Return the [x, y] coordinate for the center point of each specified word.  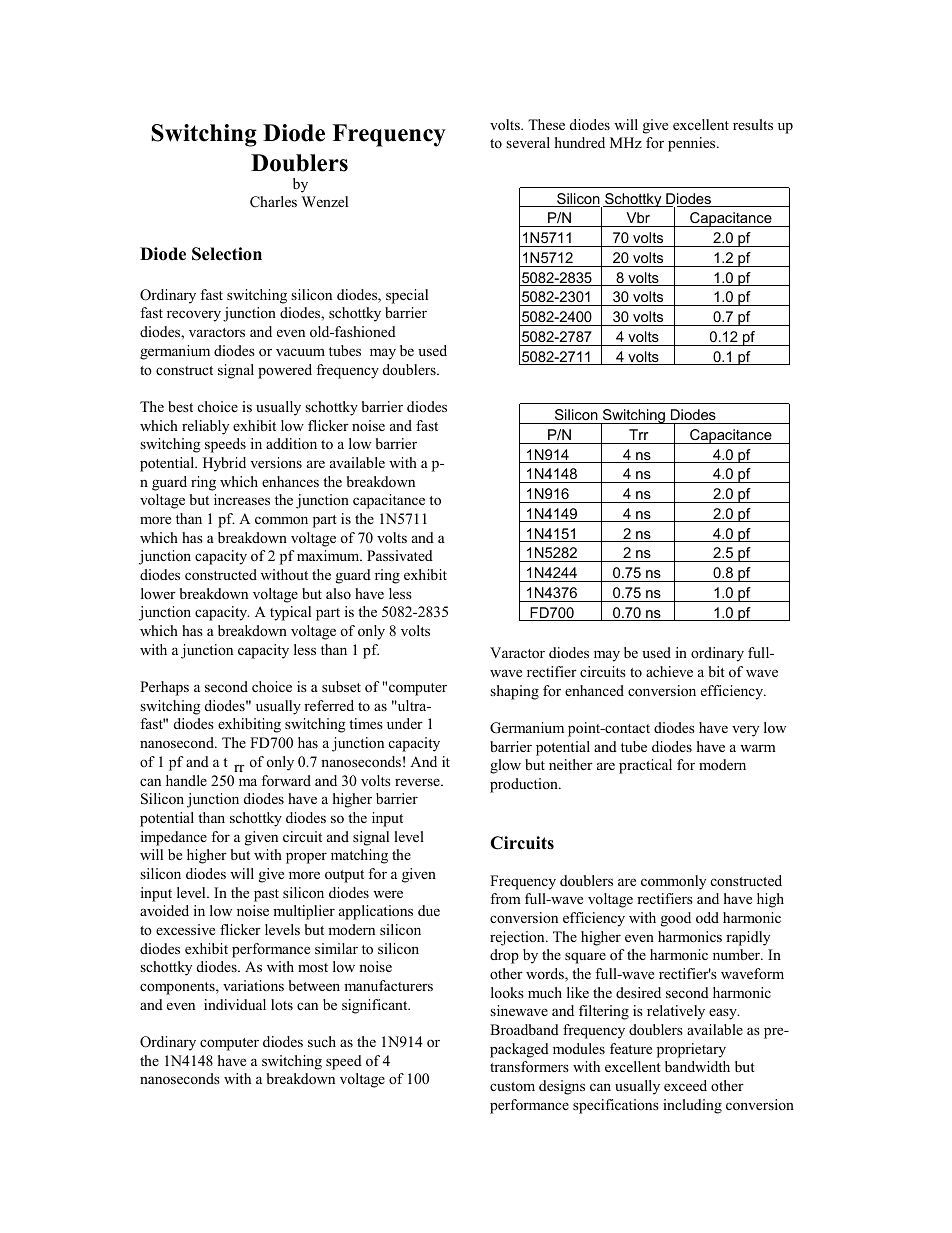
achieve [669, 671]
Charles [273, 202]
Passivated [400, 555]
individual [235, 1004]
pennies [693, 144]
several [528, 142]
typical [290, 613]
